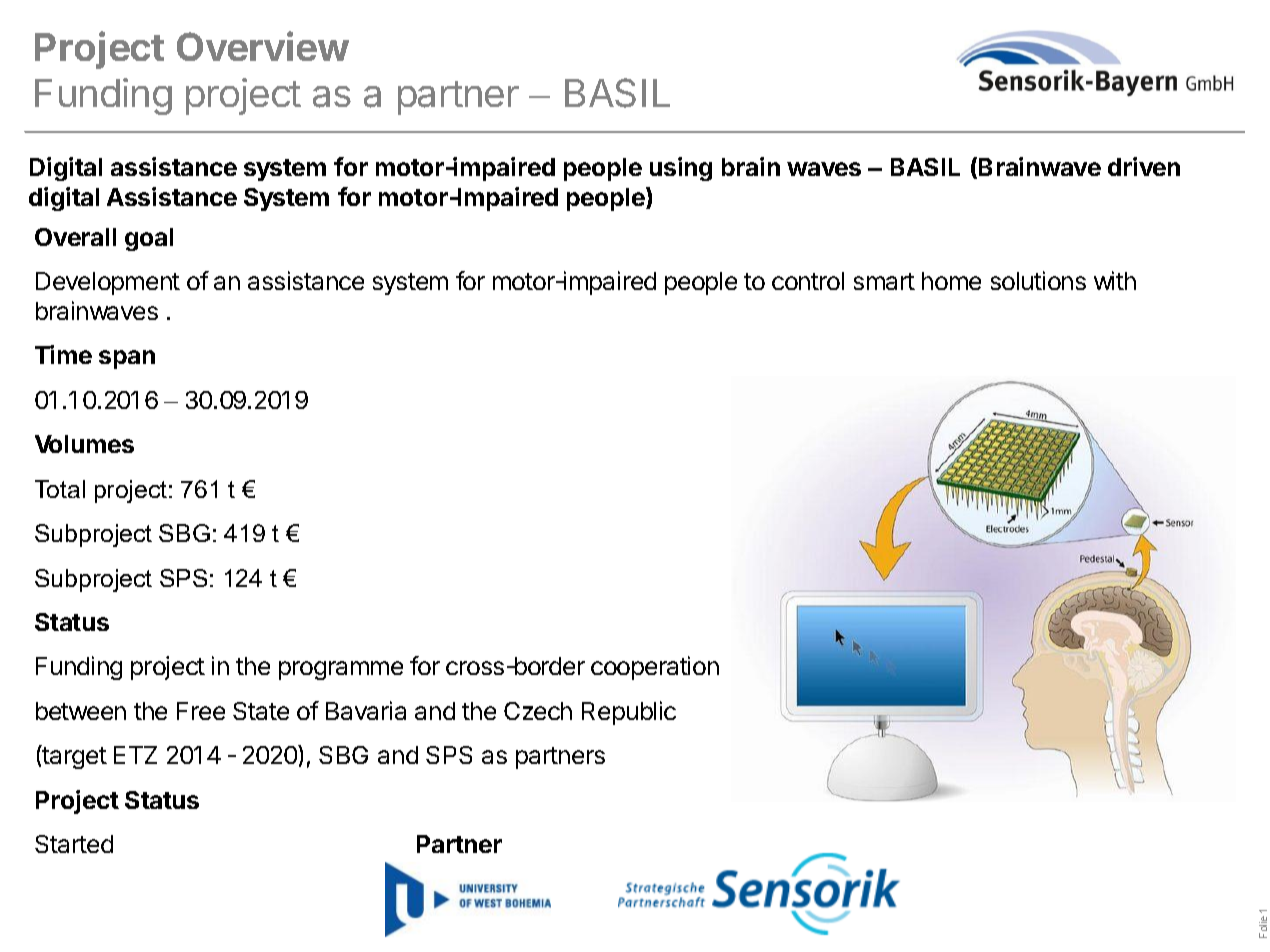 This document has height=952, width=1270. Describe the element at coordinates (84, 444) in the document. I see `Volumes` at that location.
